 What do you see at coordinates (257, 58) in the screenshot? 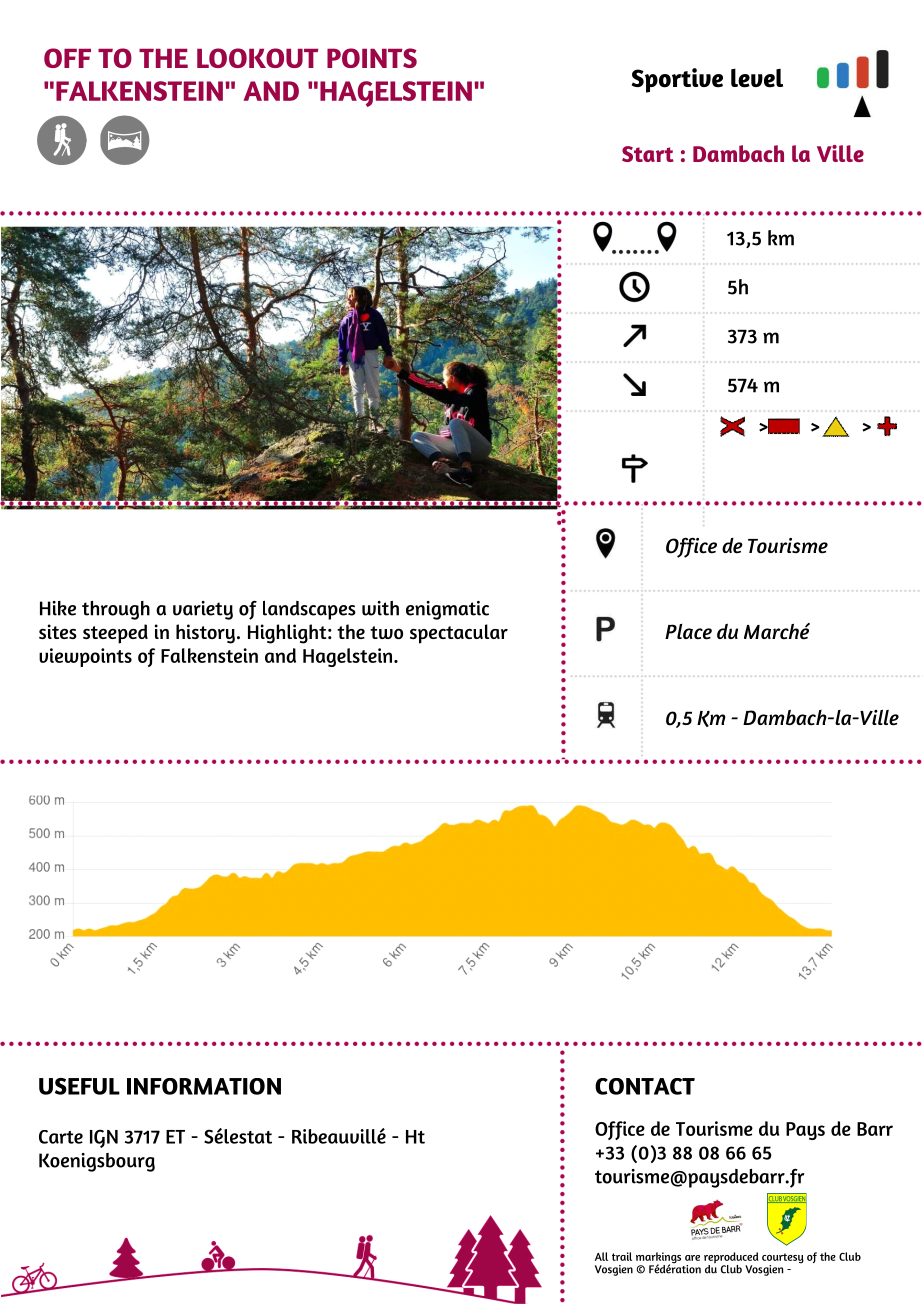
I see `LOOKOUT` at bounding box center [257, 58].
